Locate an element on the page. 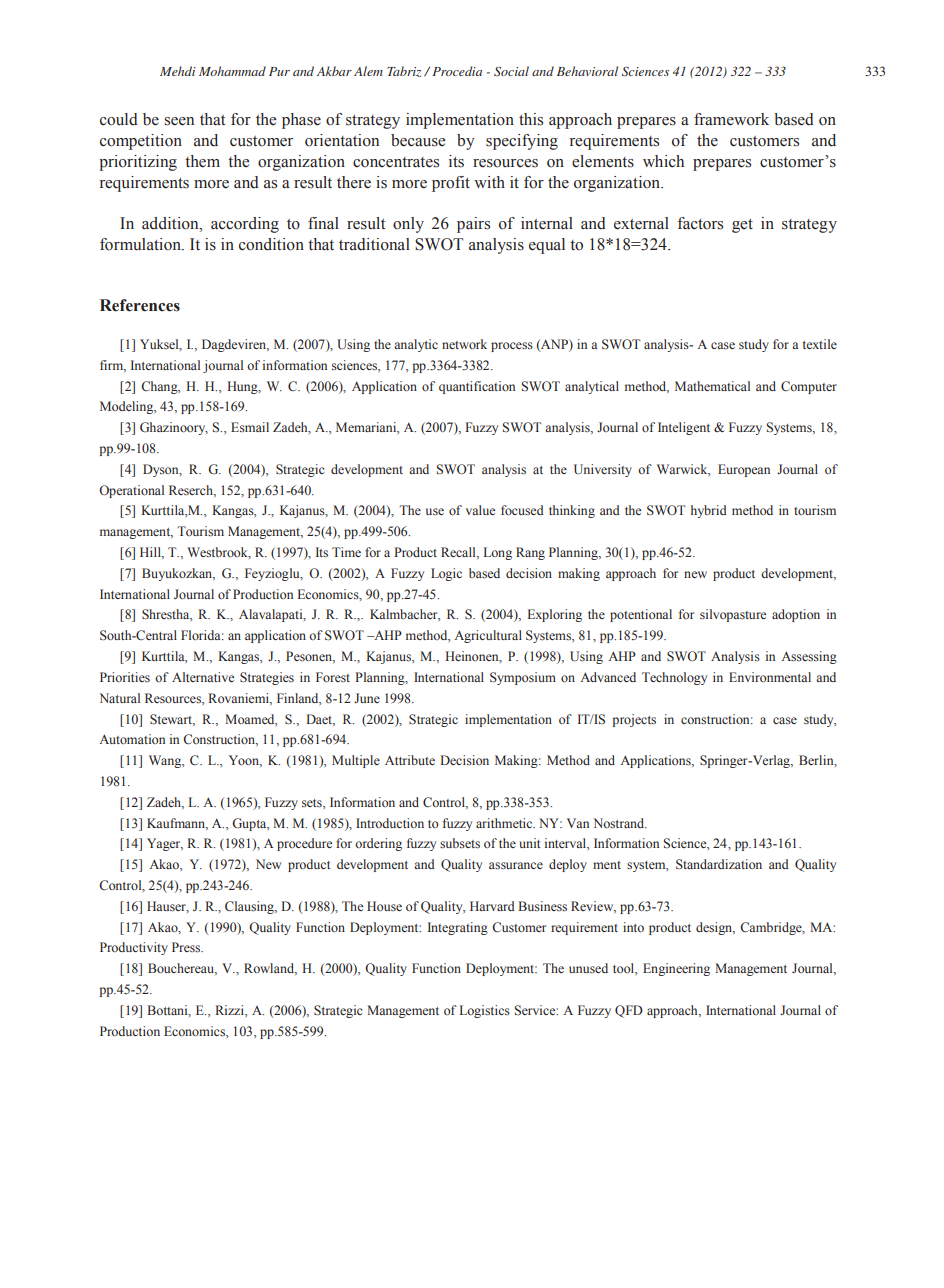 Image resolution: width=944 pixels, height=1288 pixels. Procedia is located at coordinates (457, 71).
